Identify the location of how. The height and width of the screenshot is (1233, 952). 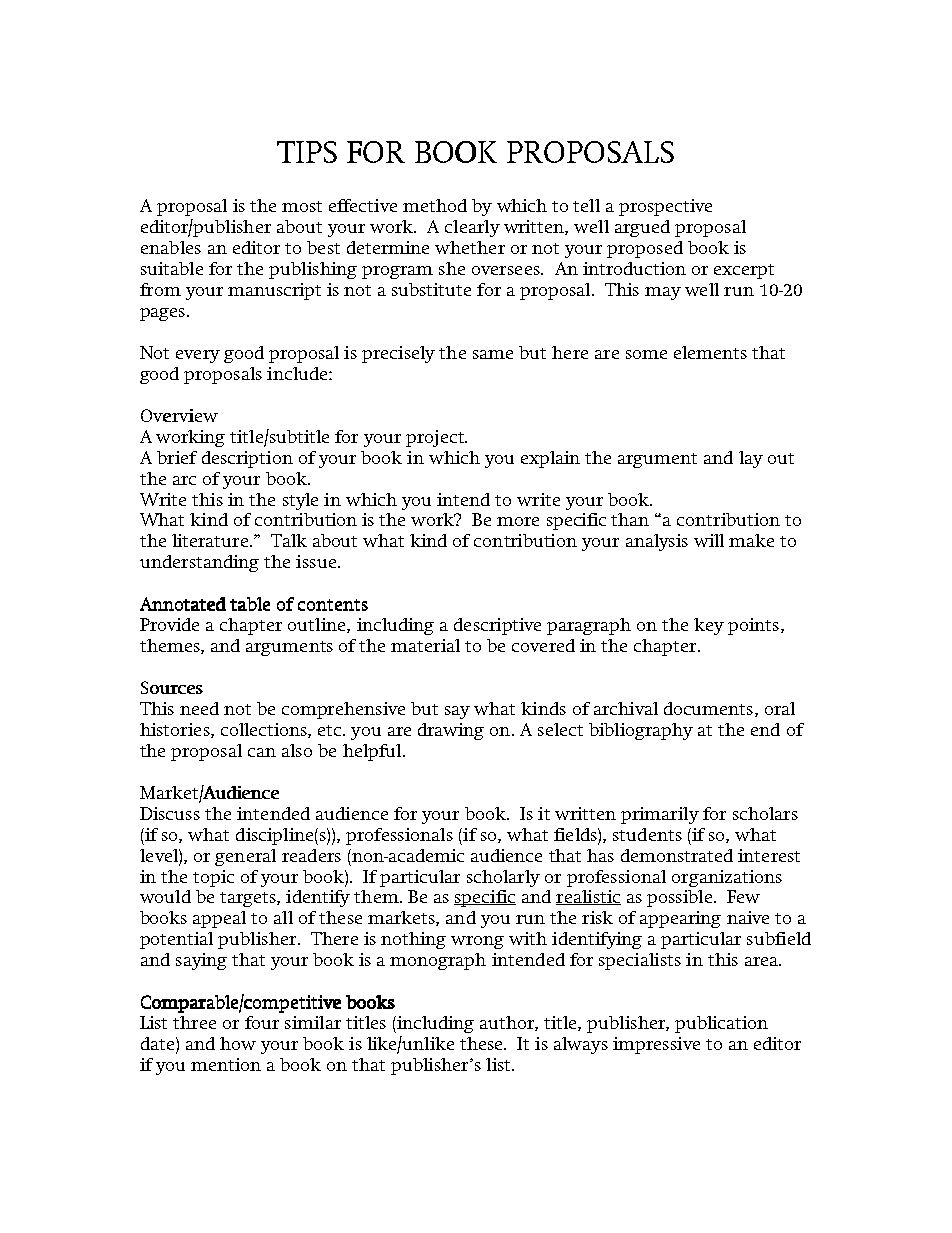
(238, 1043).
